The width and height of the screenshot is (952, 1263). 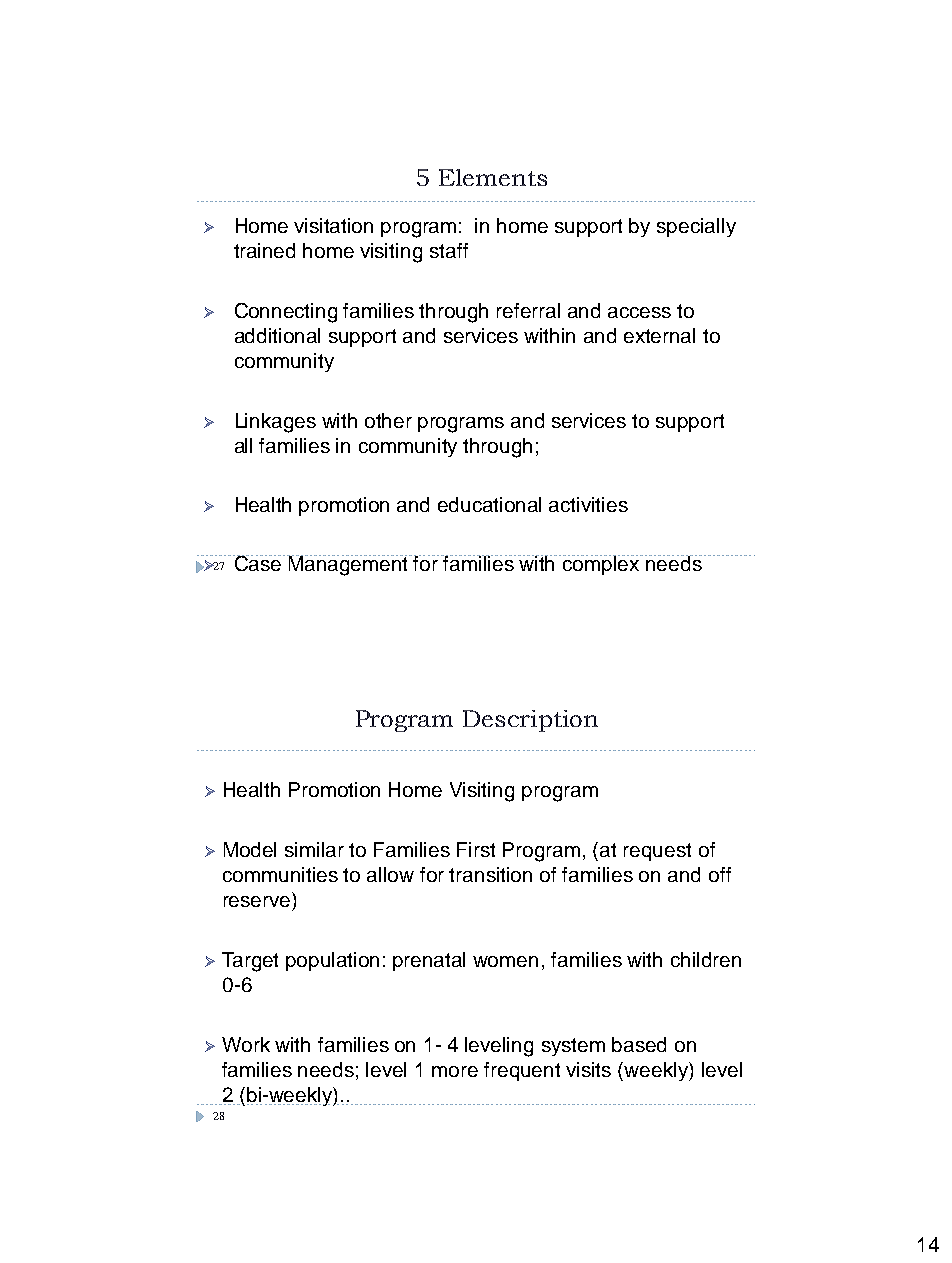 I want to click on Management, so click(x=349, y=565).
